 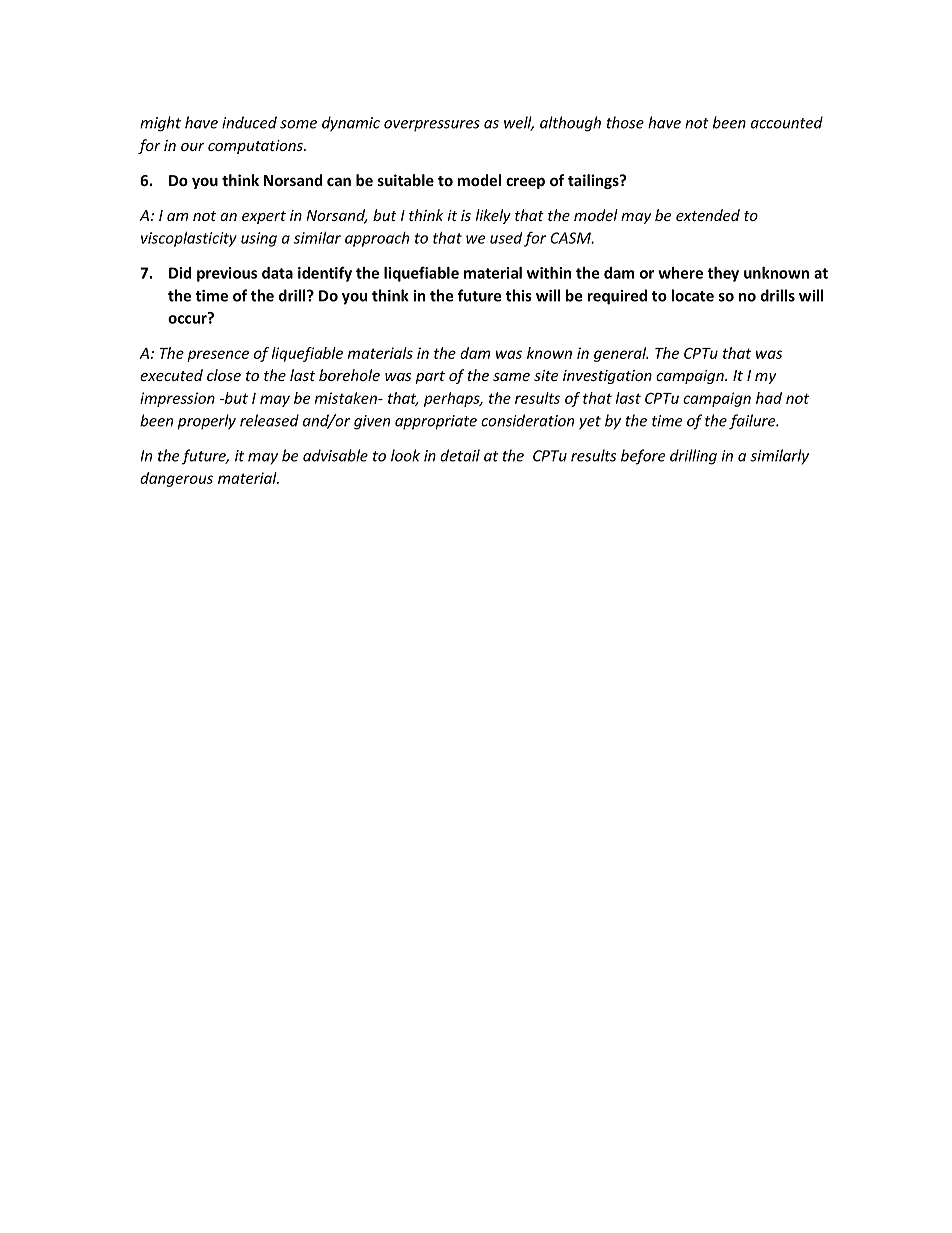 I want to click on had, so click(x=769, y=398).
